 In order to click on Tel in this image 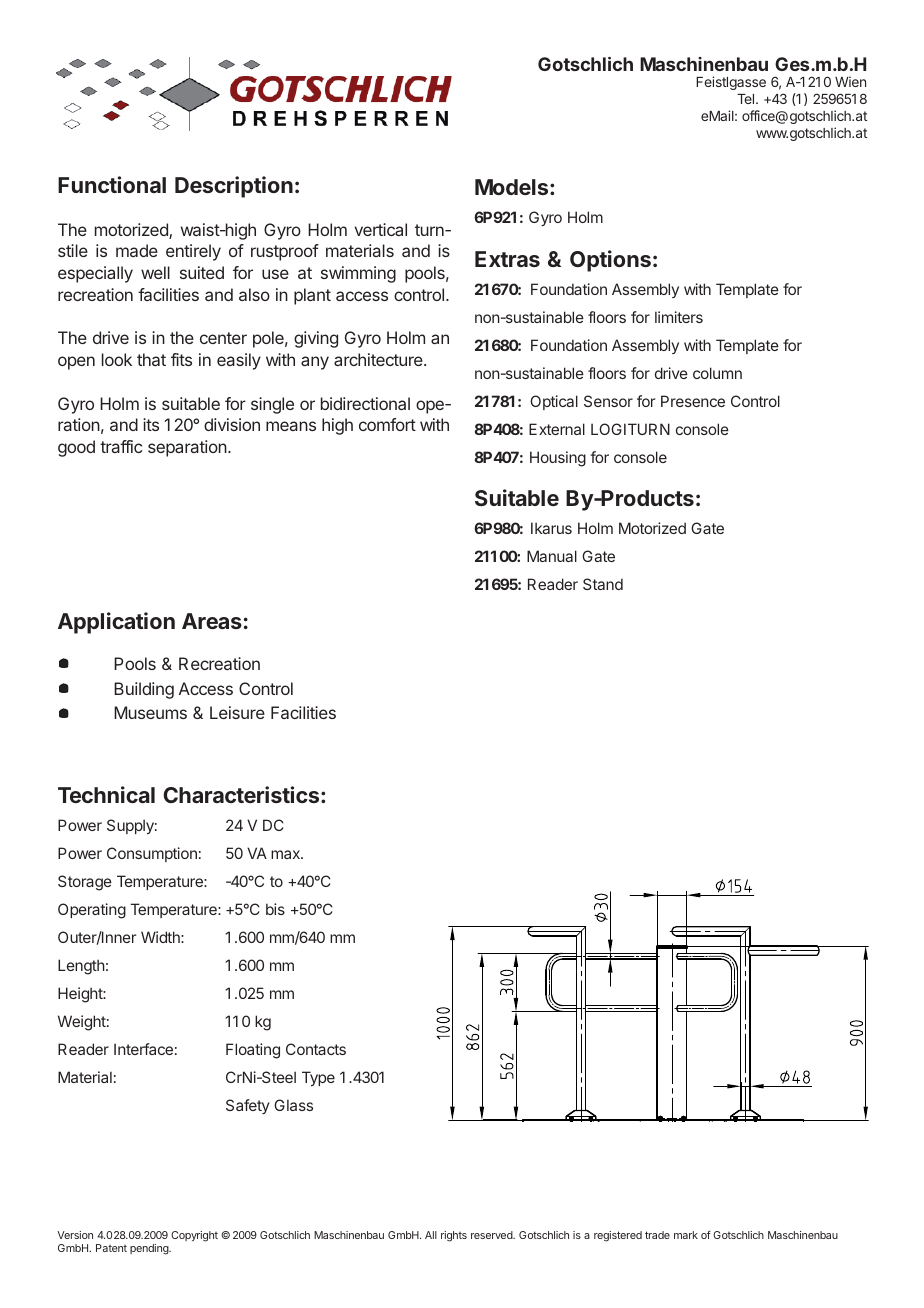, I will do `click(747, 99)`.
